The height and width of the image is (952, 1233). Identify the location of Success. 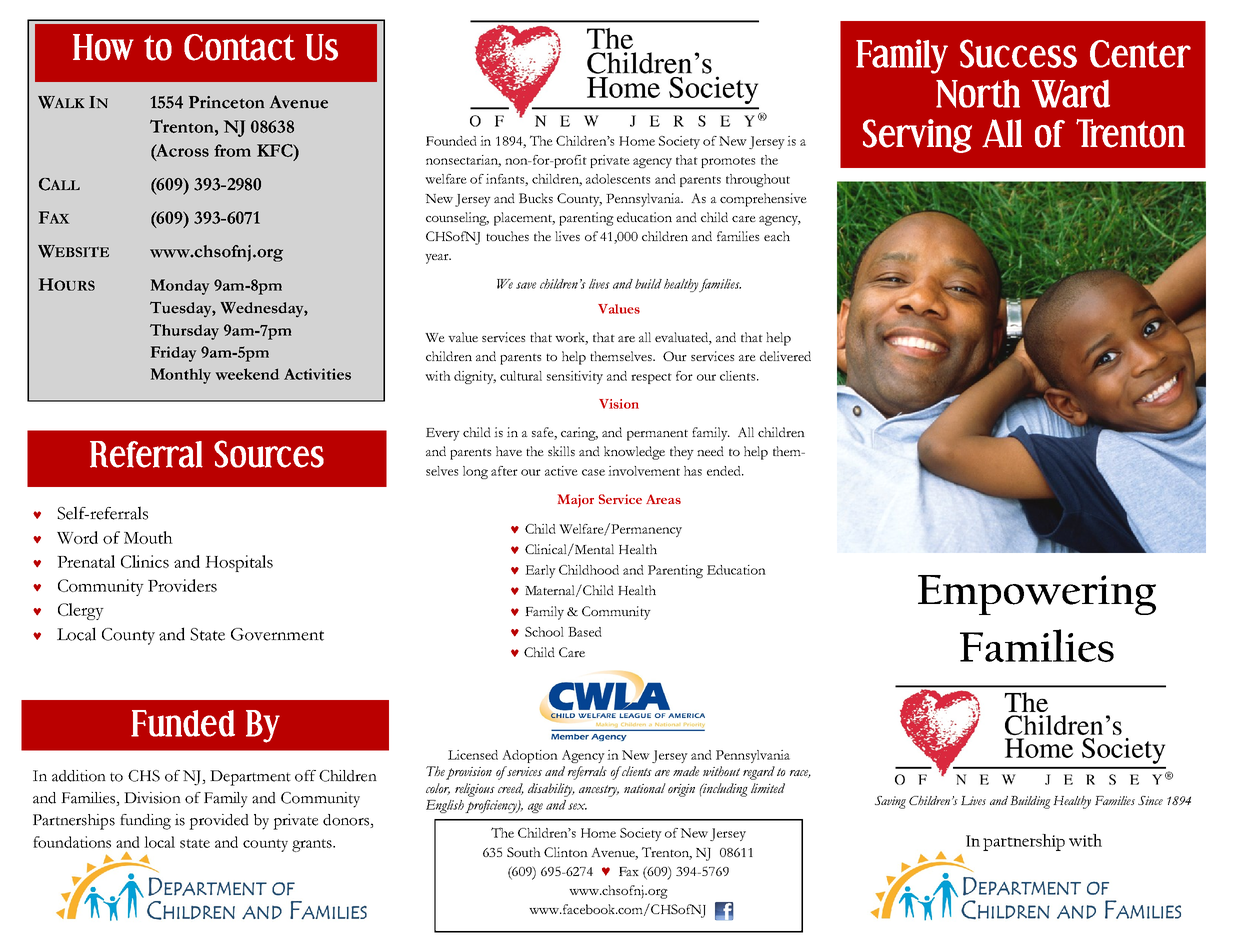
(1018, 53).
